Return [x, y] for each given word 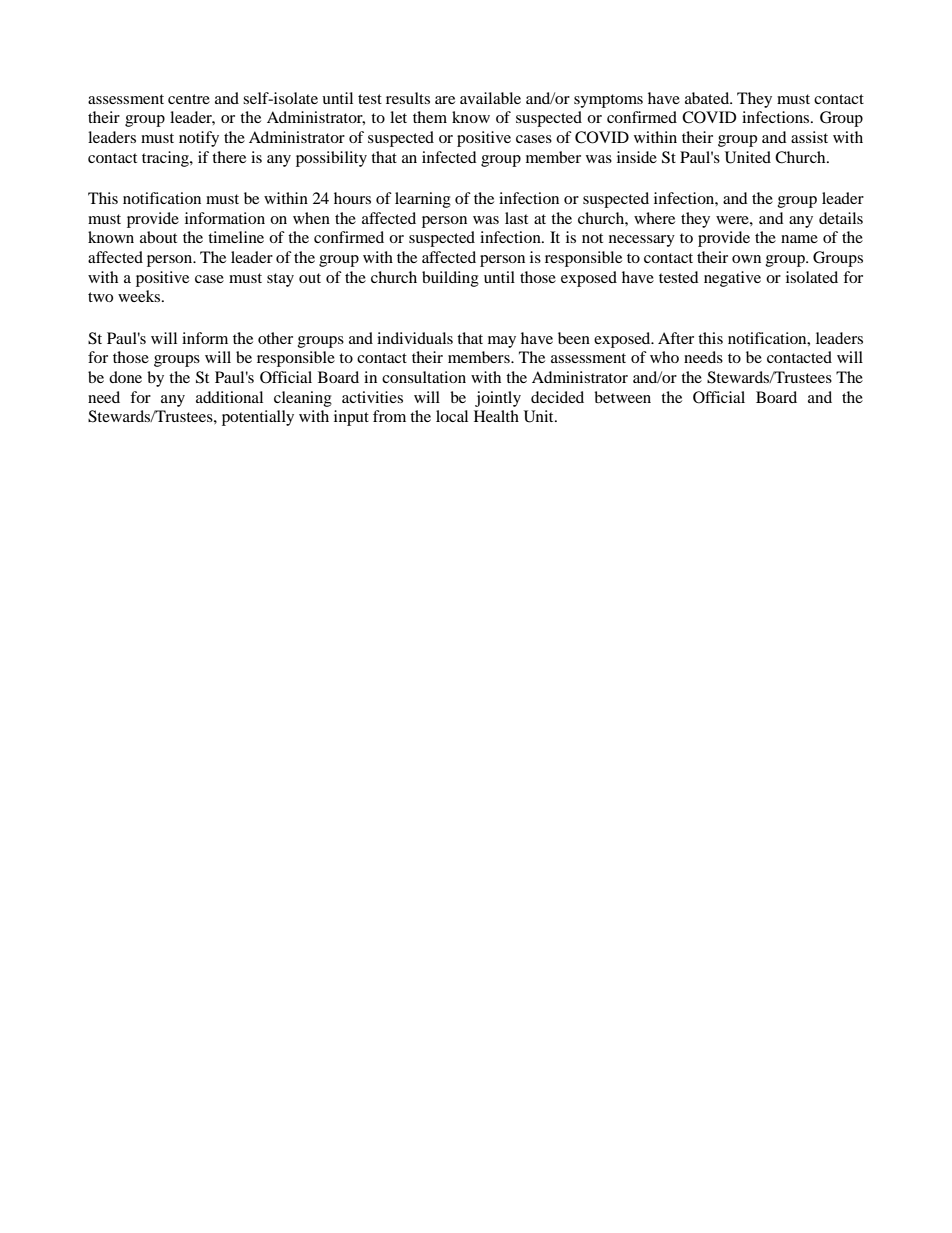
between [622, 397]
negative [732, 279]
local [452, 416]
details [841, 218]
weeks [140, 296]
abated [708, 98]
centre [189, 99]
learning [423, 200]
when [311, 218]
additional [229, 397]
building [450, 279]
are [445, 100]
